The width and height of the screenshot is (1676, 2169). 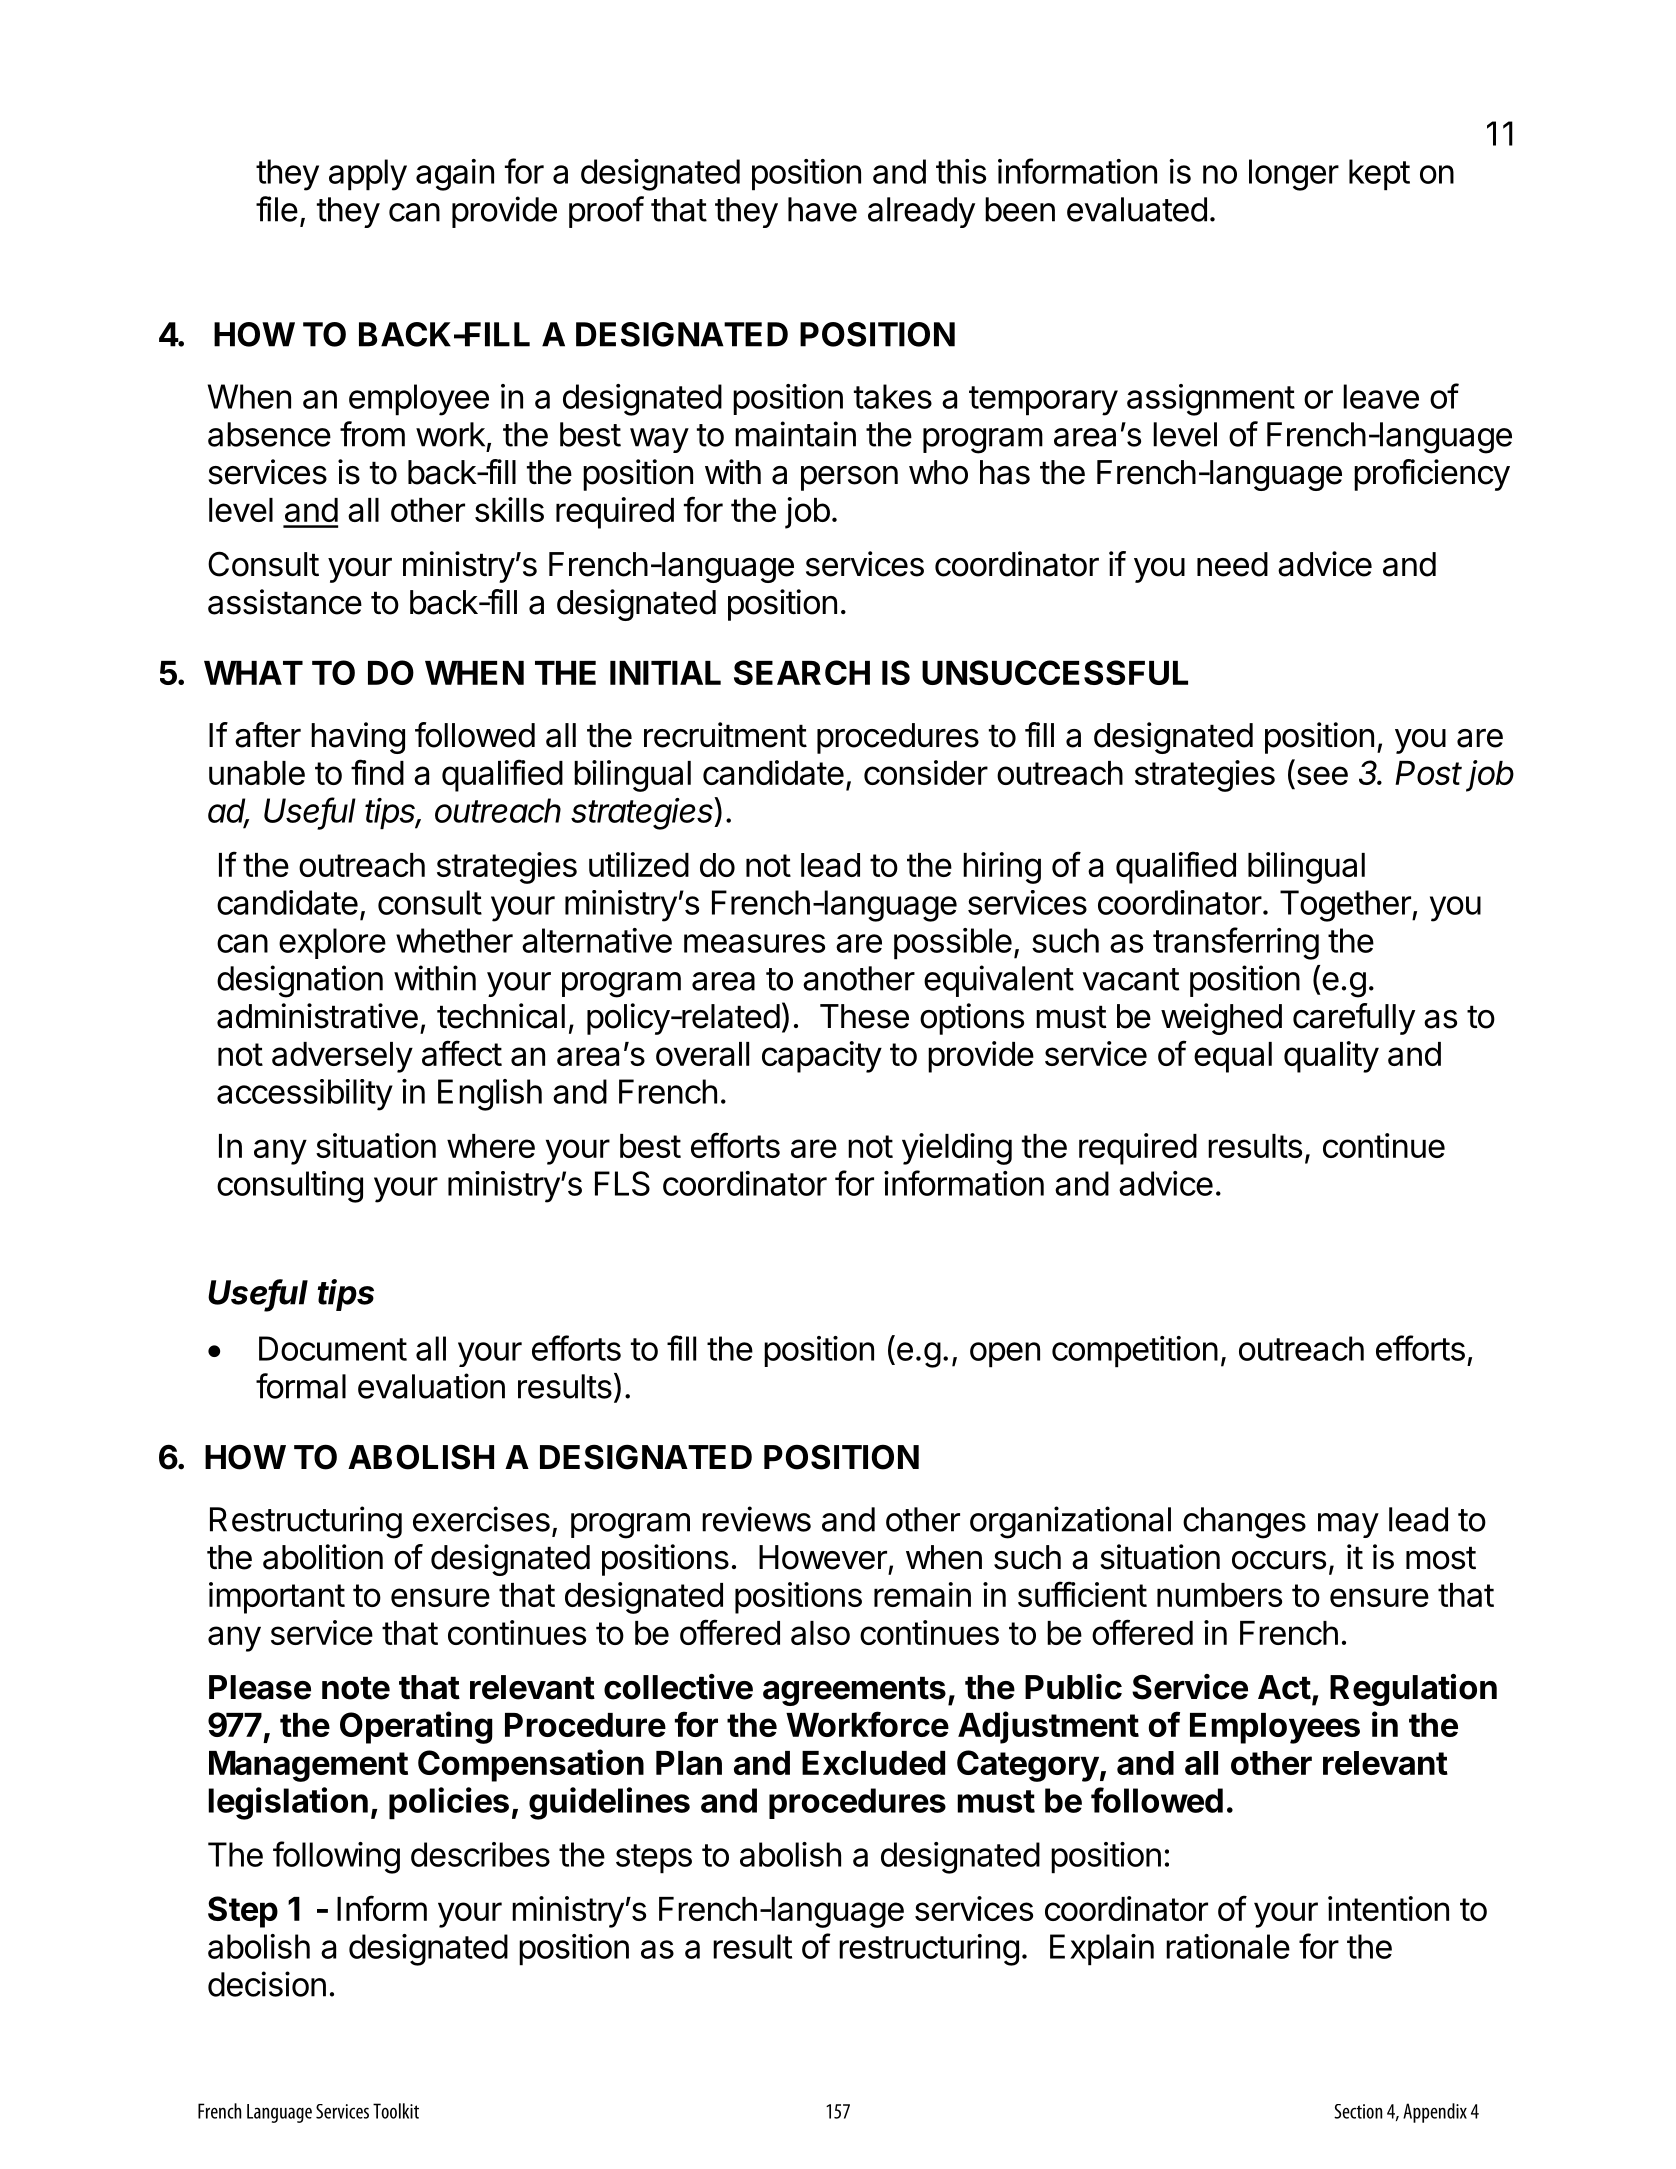 I want to click on Toolkit, so click(x=396, y=2111).
